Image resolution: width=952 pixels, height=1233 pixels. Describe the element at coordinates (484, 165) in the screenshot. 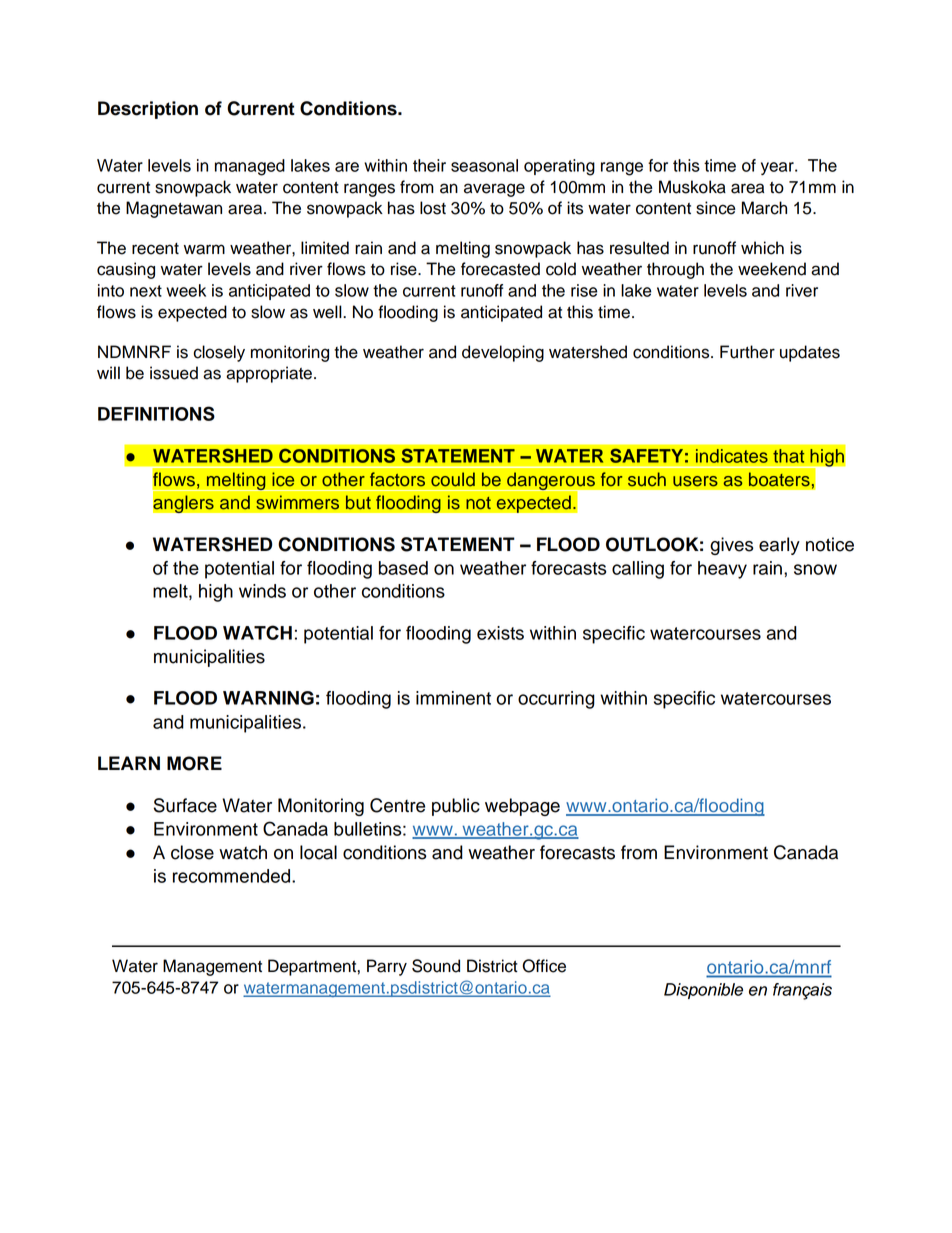

I see `seasonal` at that location.
